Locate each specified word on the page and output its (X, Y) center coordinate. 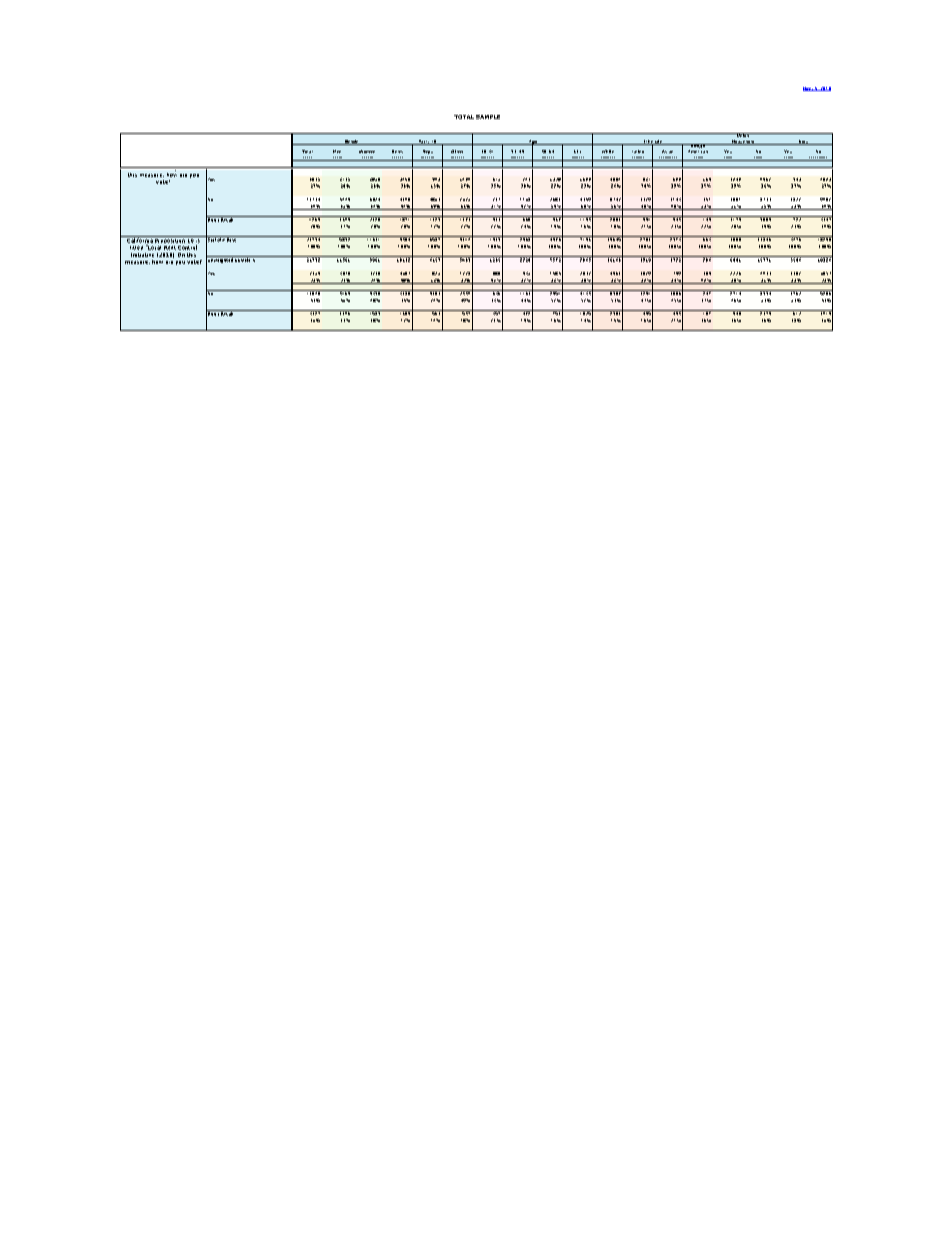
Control (187, 247)
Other (457, 151)
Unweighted (220, 260)
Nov (808, 89)
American (698, 151)
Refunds (134, 167)
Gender (352, 142)
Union (743, 135)
